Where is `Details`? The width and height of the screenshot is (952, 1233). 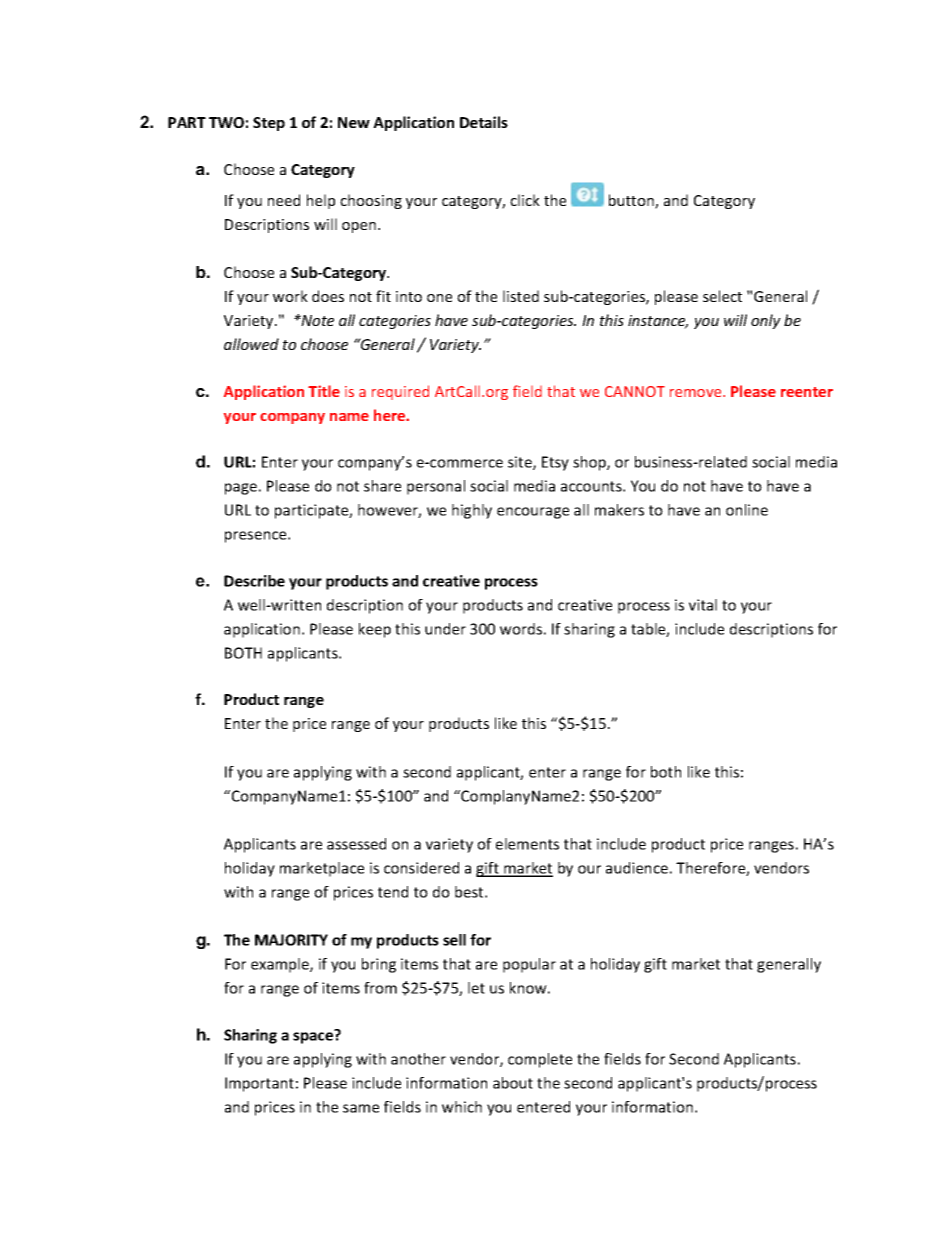
Details is located at coordinates (484, 122).
